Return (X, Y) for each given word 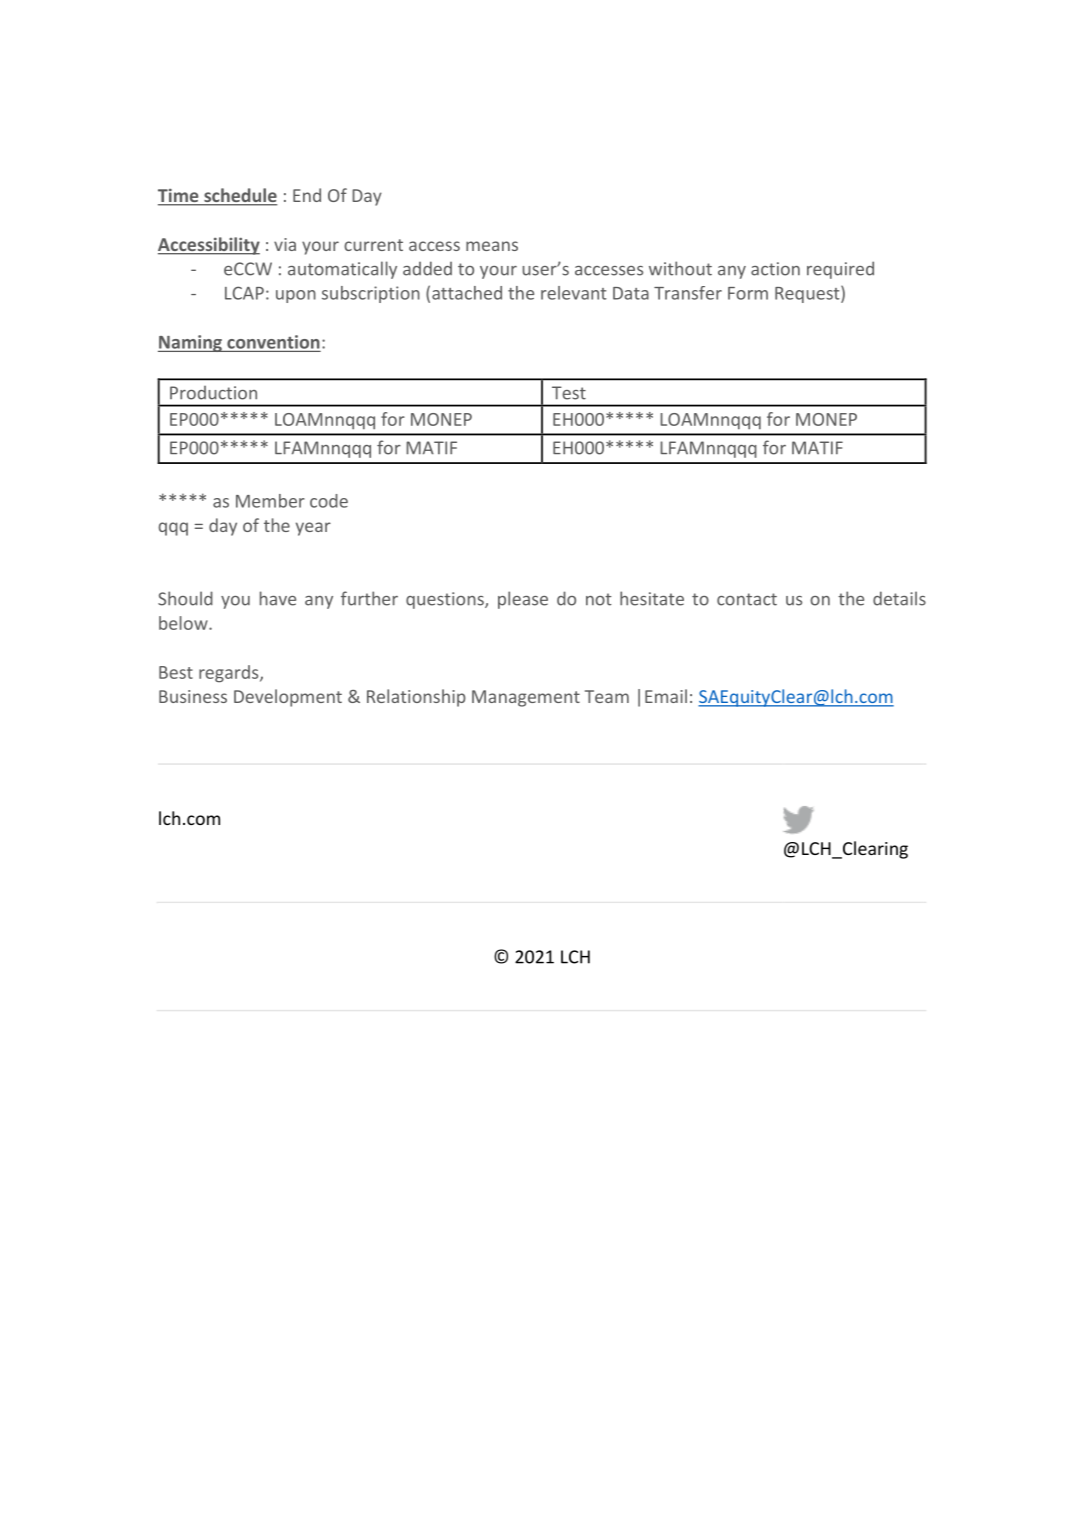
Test (569, 393)
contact (747, 599)
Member (270, 501)
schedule (239, 196)
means (492, 246)
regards (230, 674)
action (775, 269)
